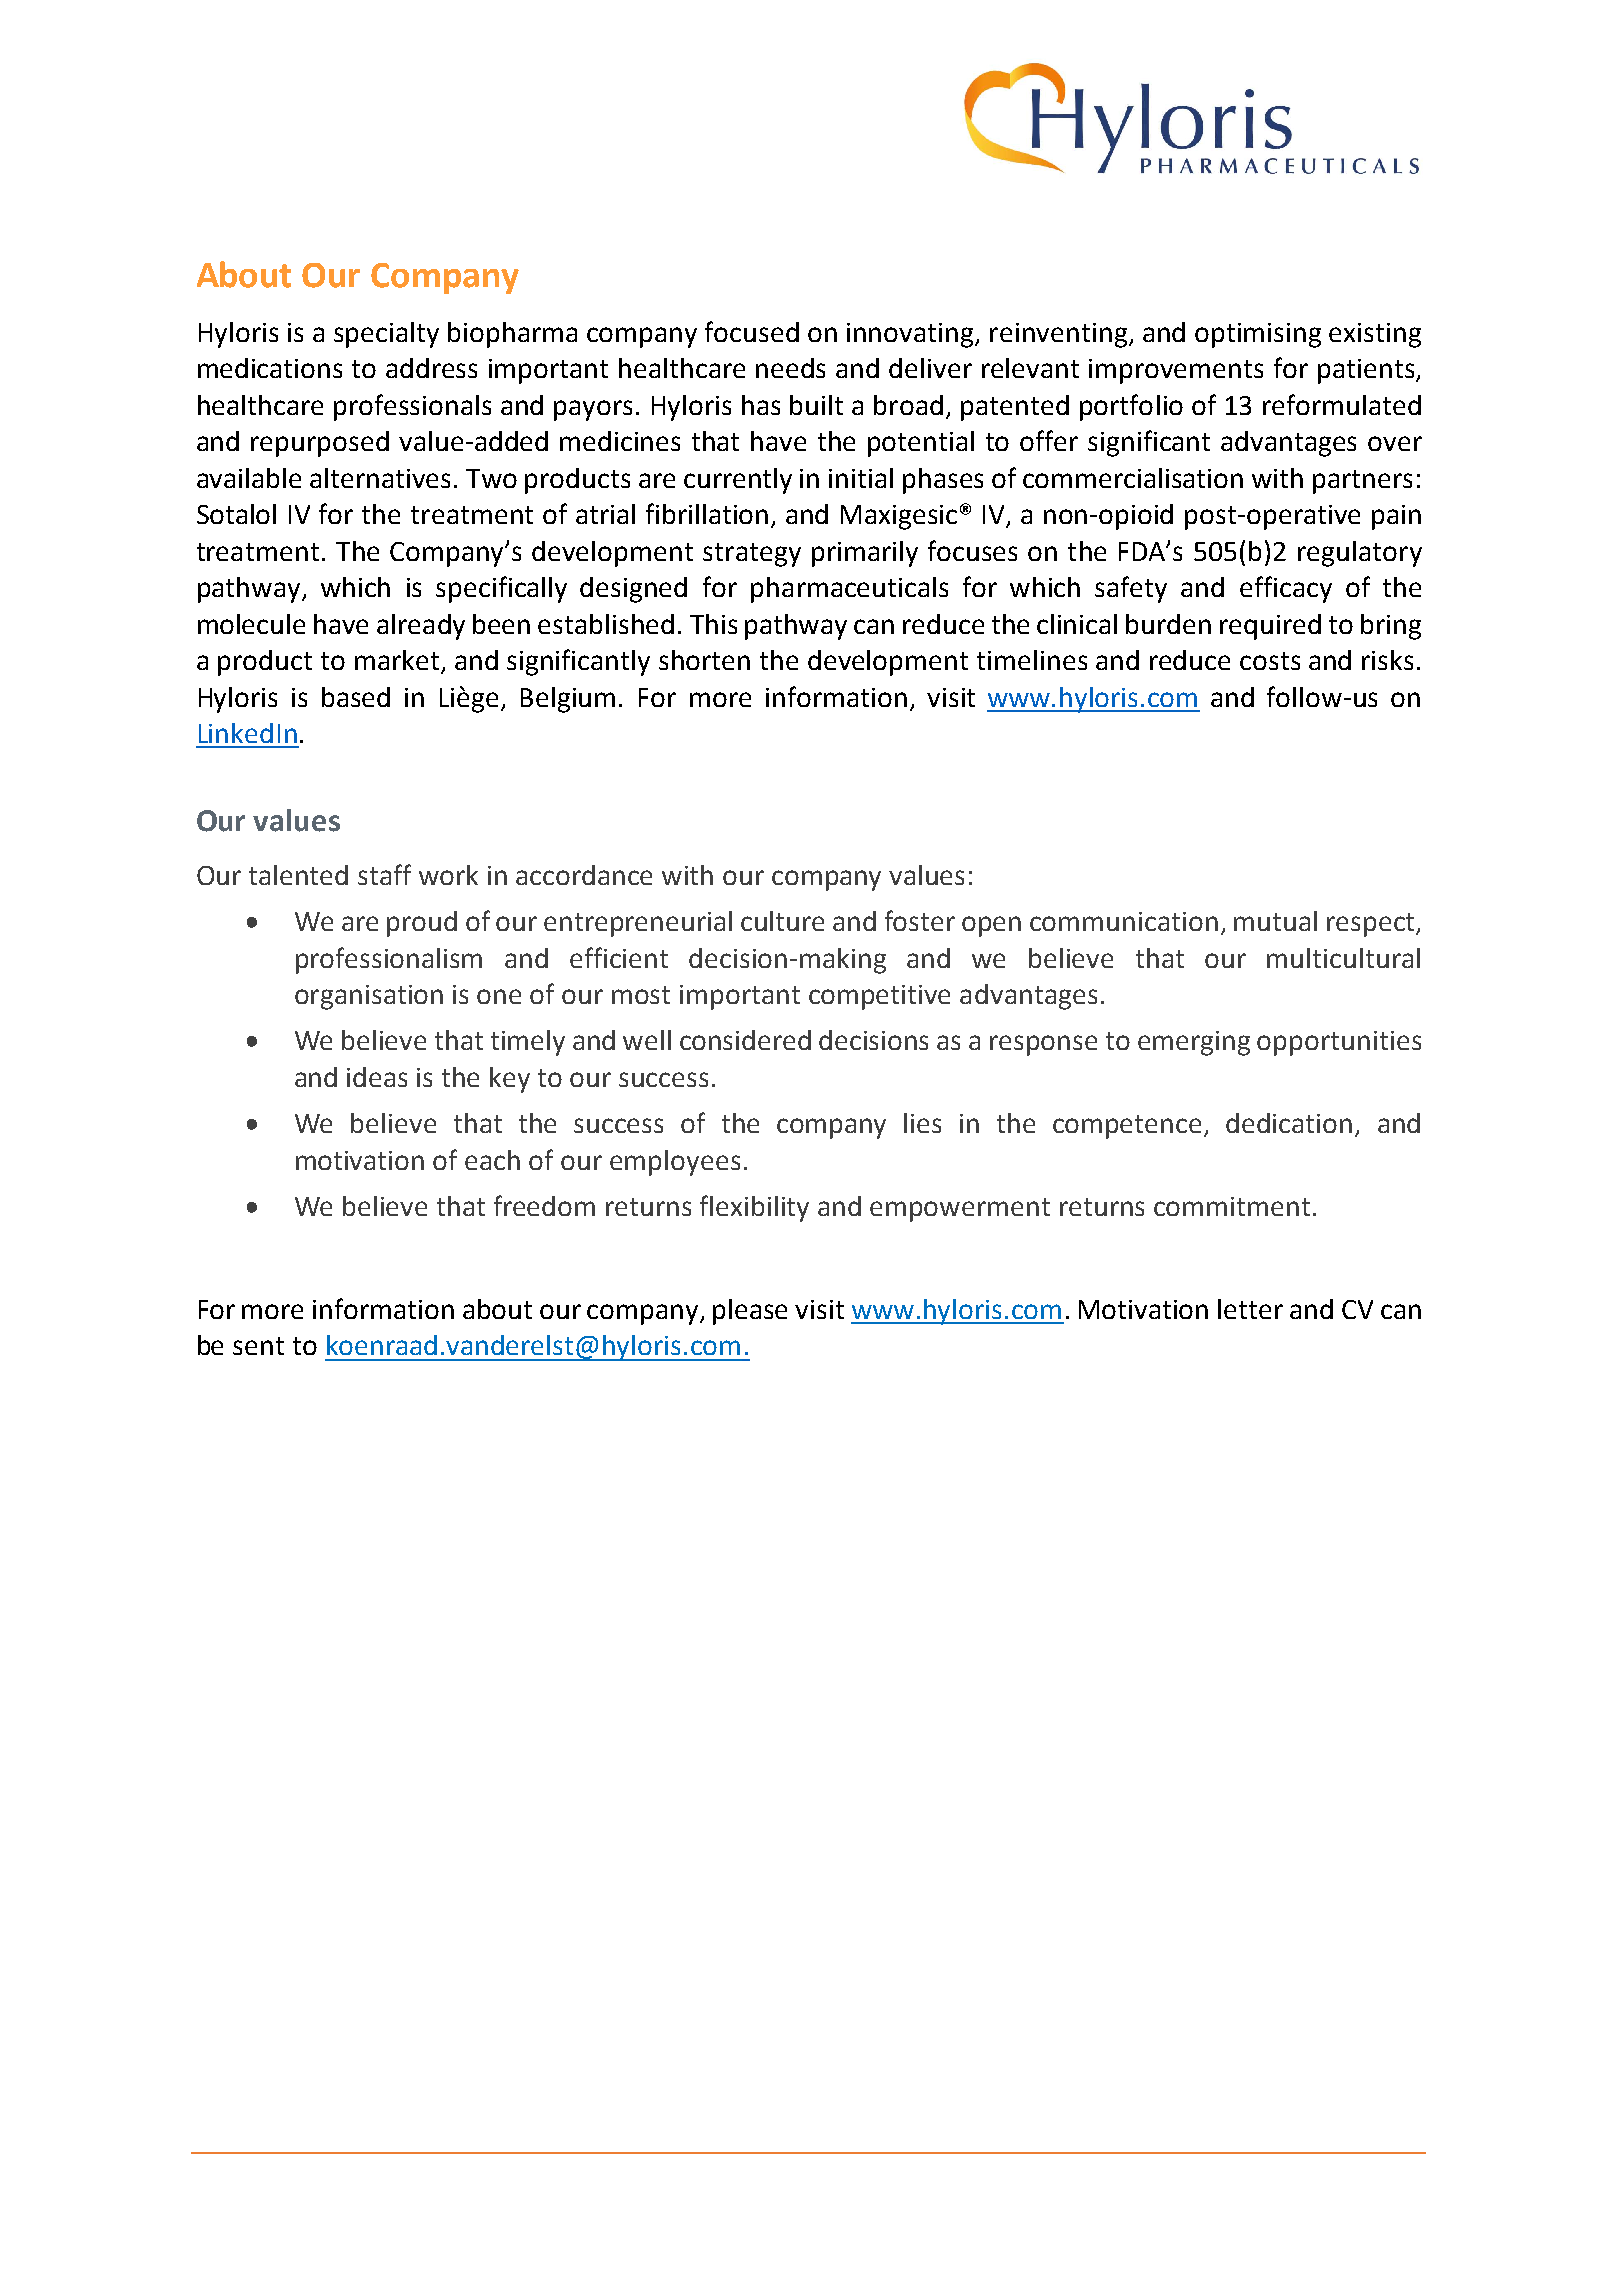 The height and width of the image is (2289, 1618). What do you see at coordinates (258, 1346) in the image?
I see `sent` at bounding box center [258, 1346].
